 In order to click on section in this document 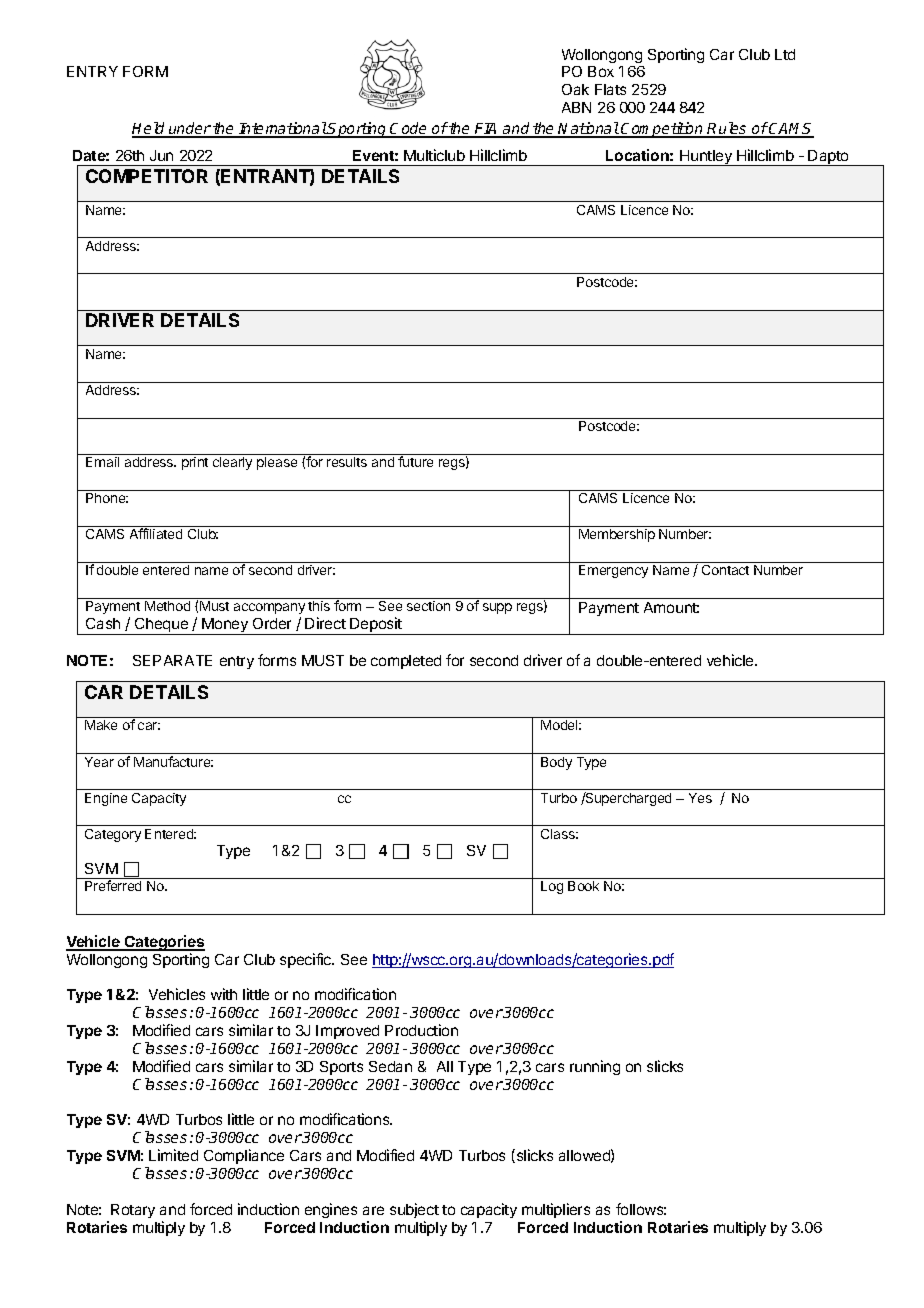, I will do `click(428, 606)`.
